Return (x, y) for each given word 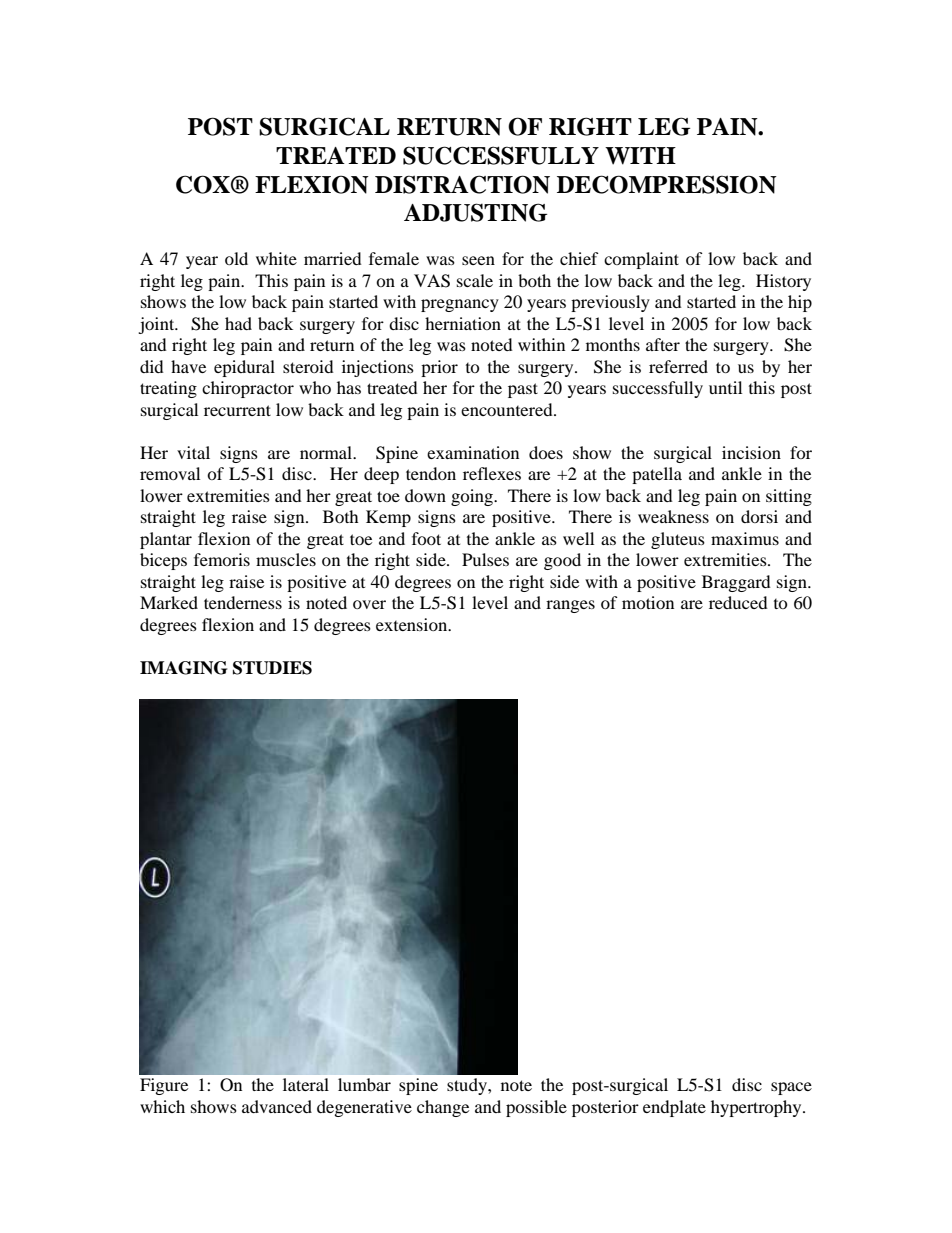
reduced (738, 602)
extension (413, 624)
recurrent (237, 410)
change (443, 1108)
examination (473, 452)
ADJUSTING (475, 212)
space (791, 1088)
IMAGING (183, 668)
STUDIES (272, 668)
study (468, 1086)
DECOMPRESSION (667, 184)
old (236, 258)
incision (751, 452)
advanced (277, 1106)
